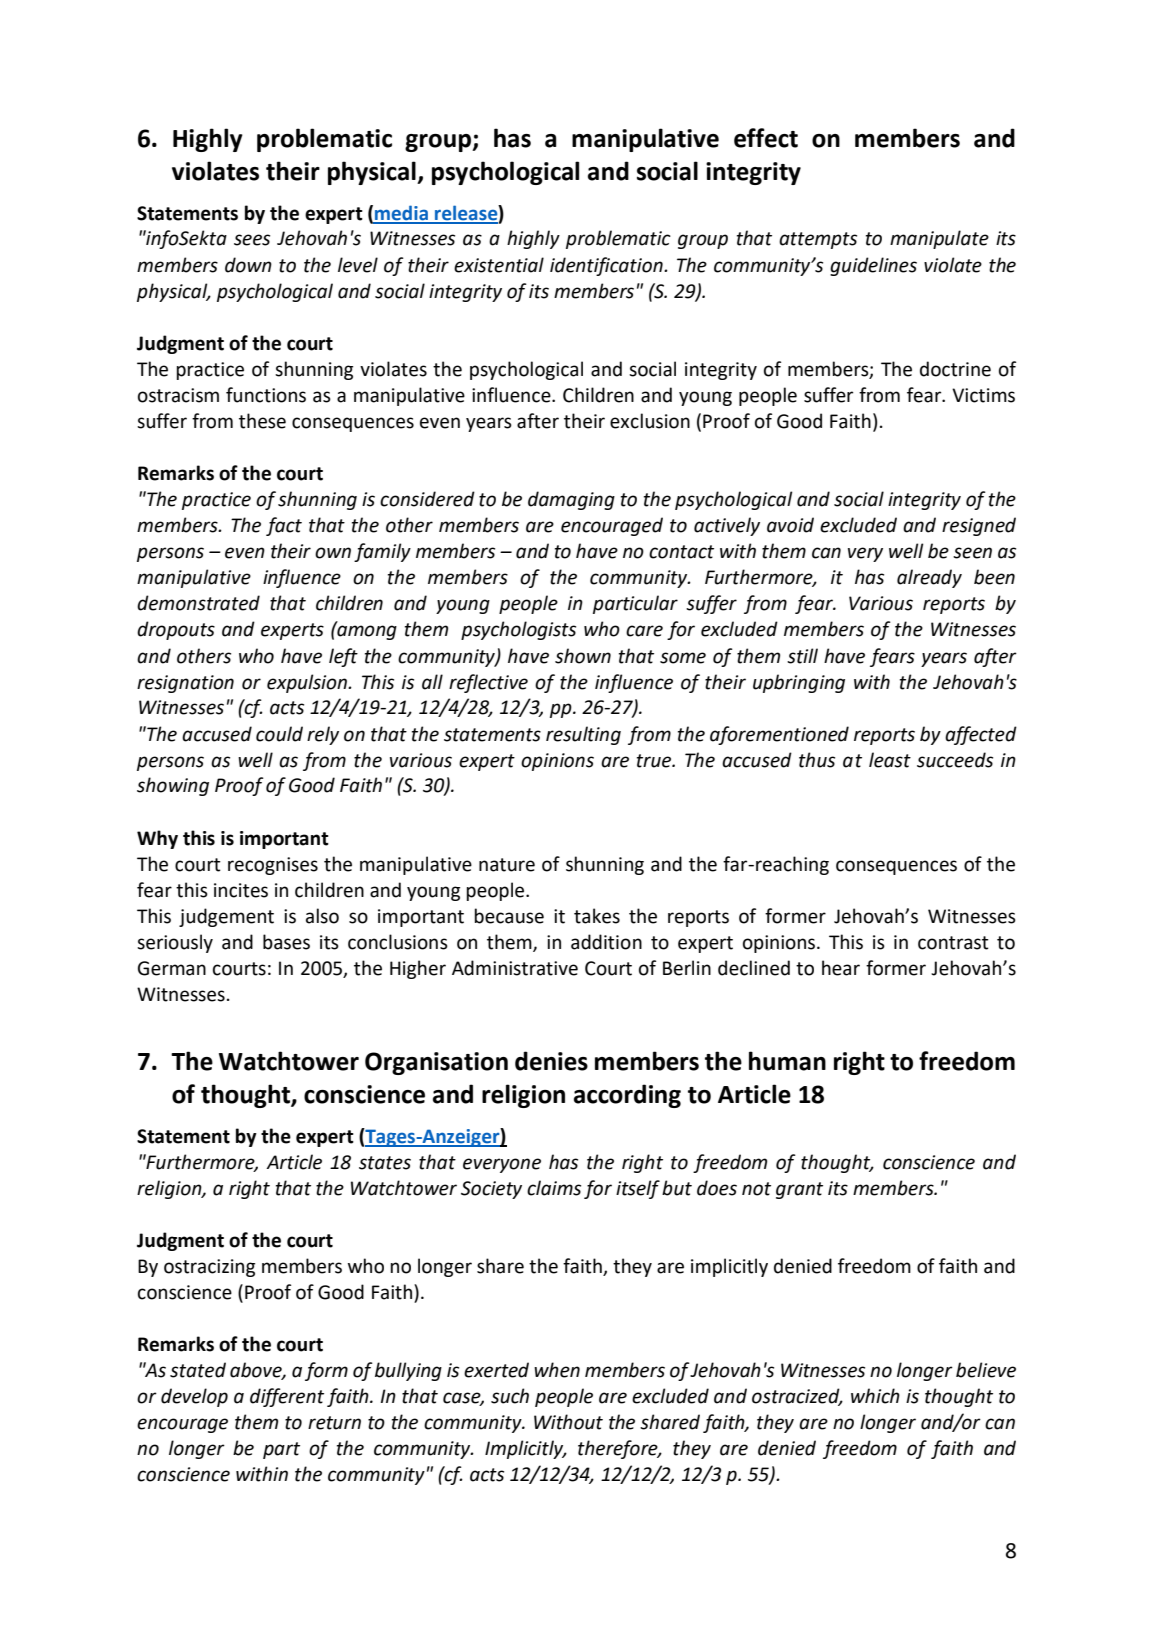 The image size is (1154, 1633). Describe the element at coordinates (279, 734) in the page. I see `could` at that location.
